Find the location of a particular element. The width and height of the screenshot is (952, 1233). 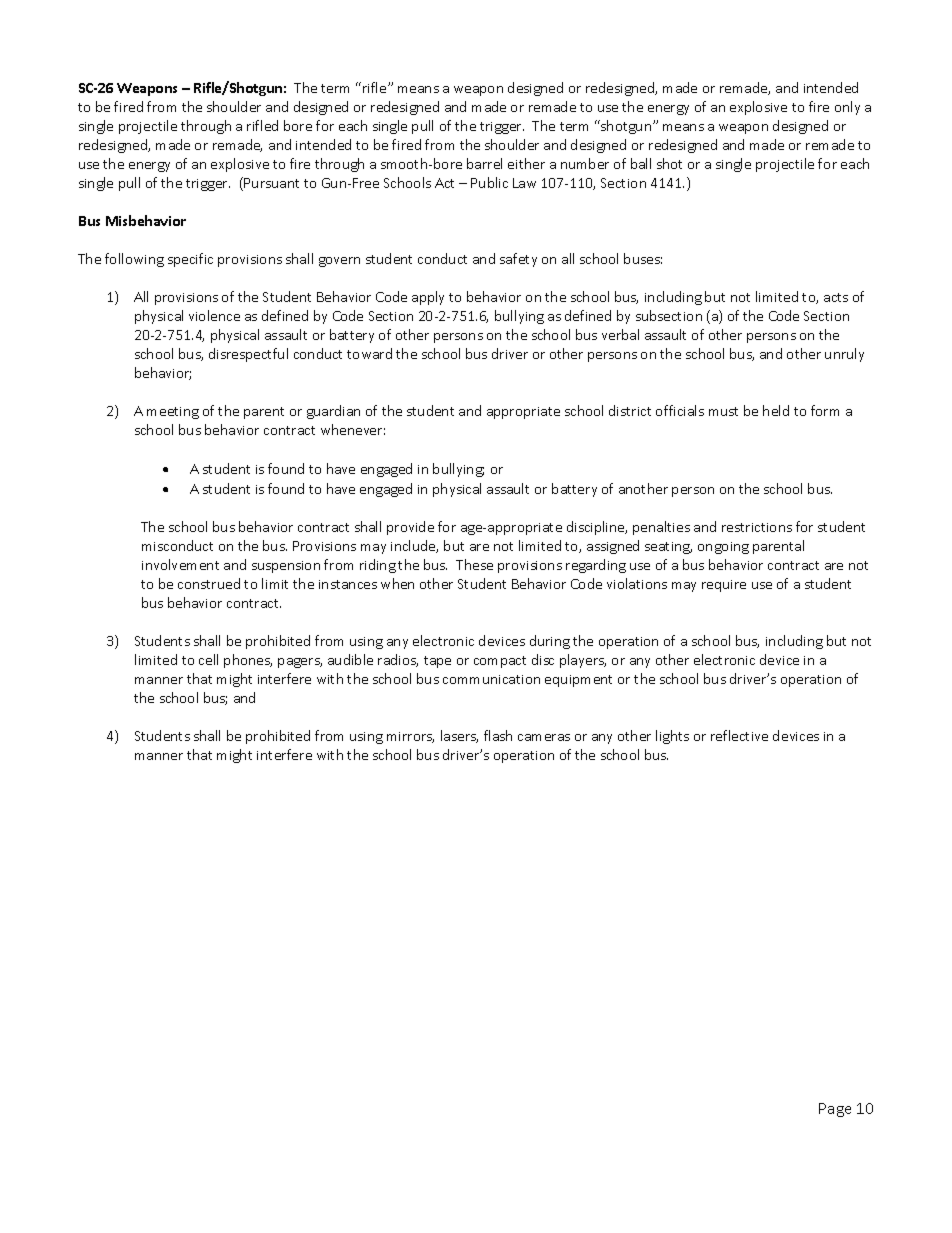

acts is located at coordinates (836, 297).
